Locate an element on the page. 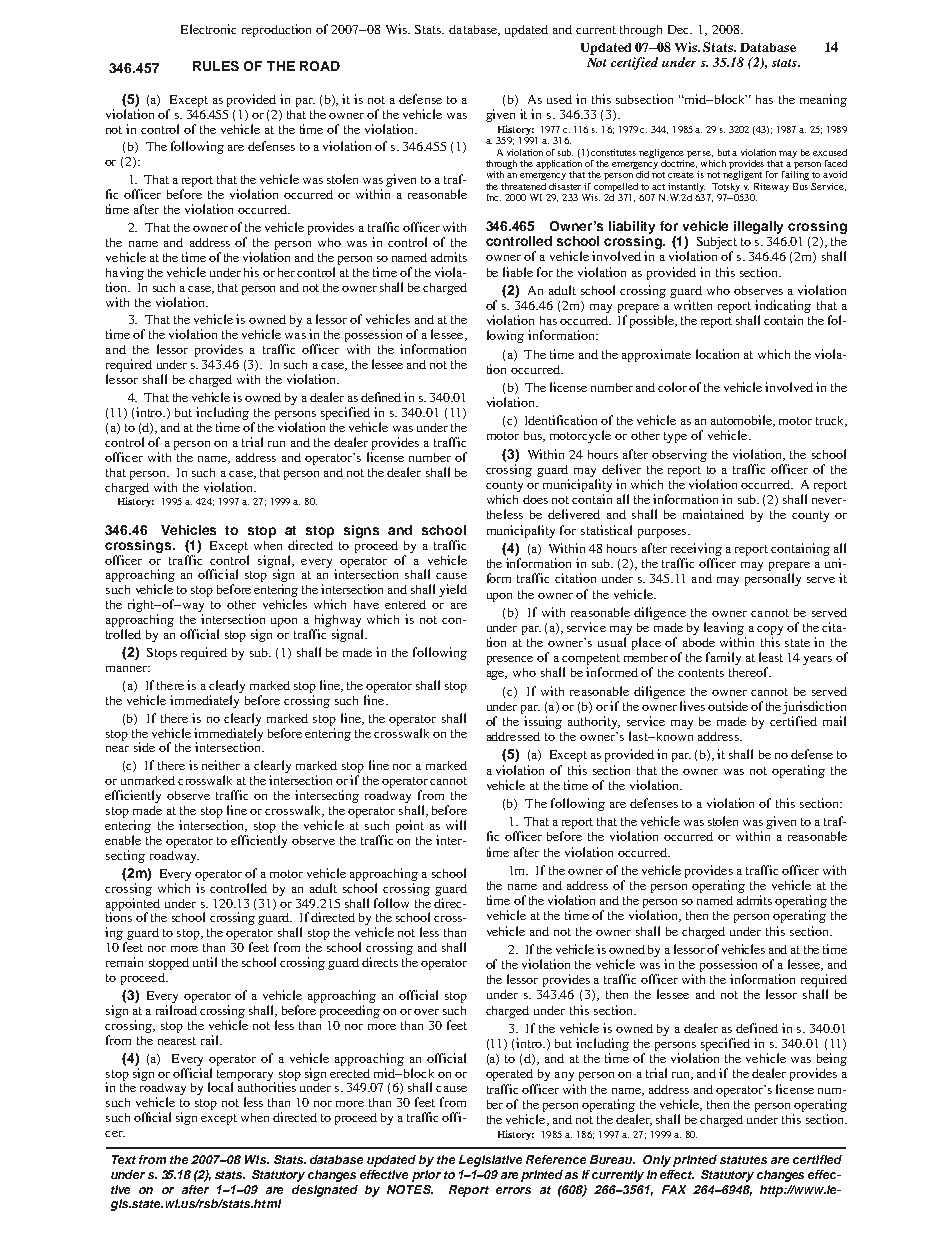  will is located at coordinates (456, 825).
